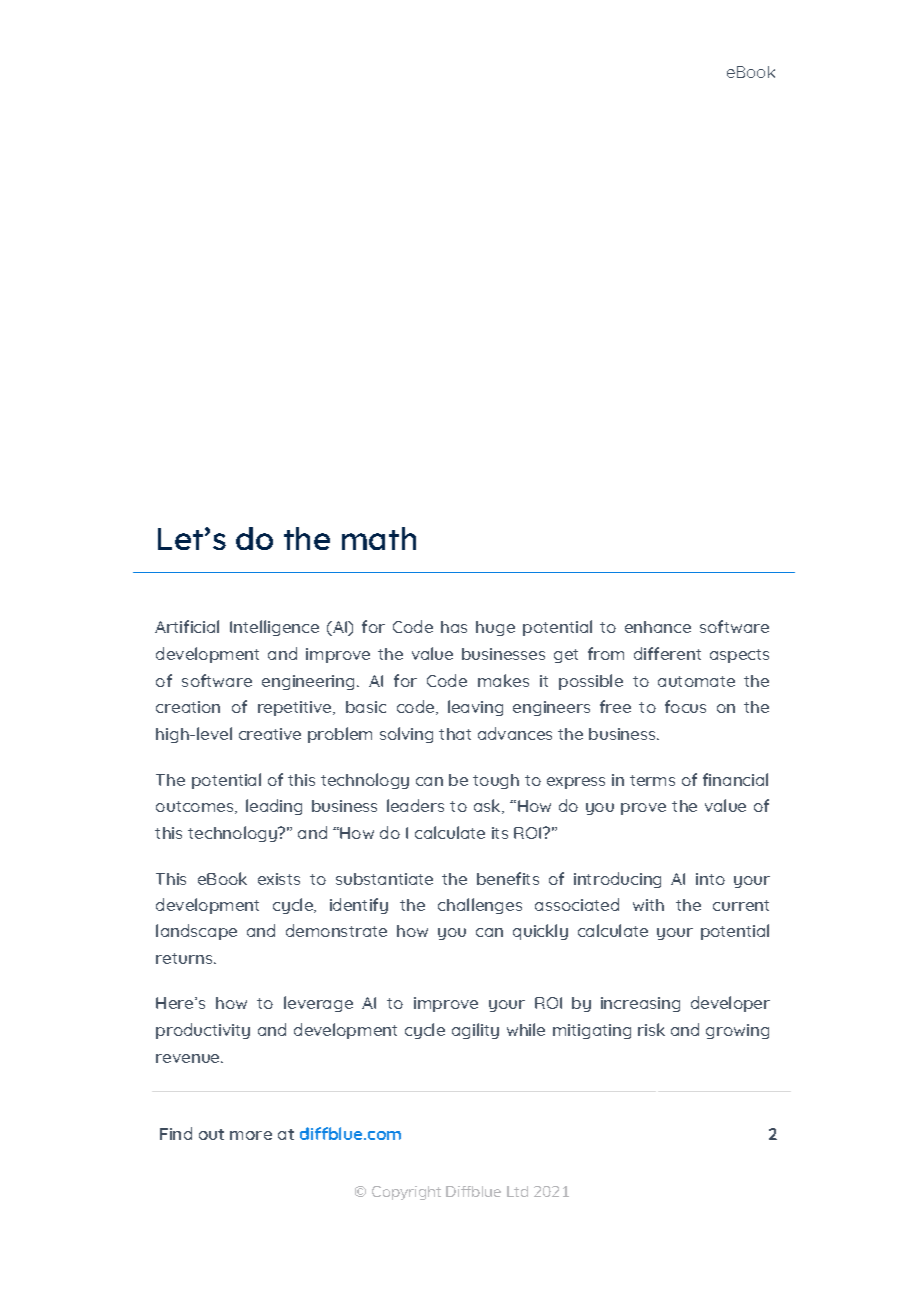  What do you see at coordinates (475, 1031) in the screenshot?
I see `agility` at bounding box center [475, 1031].
